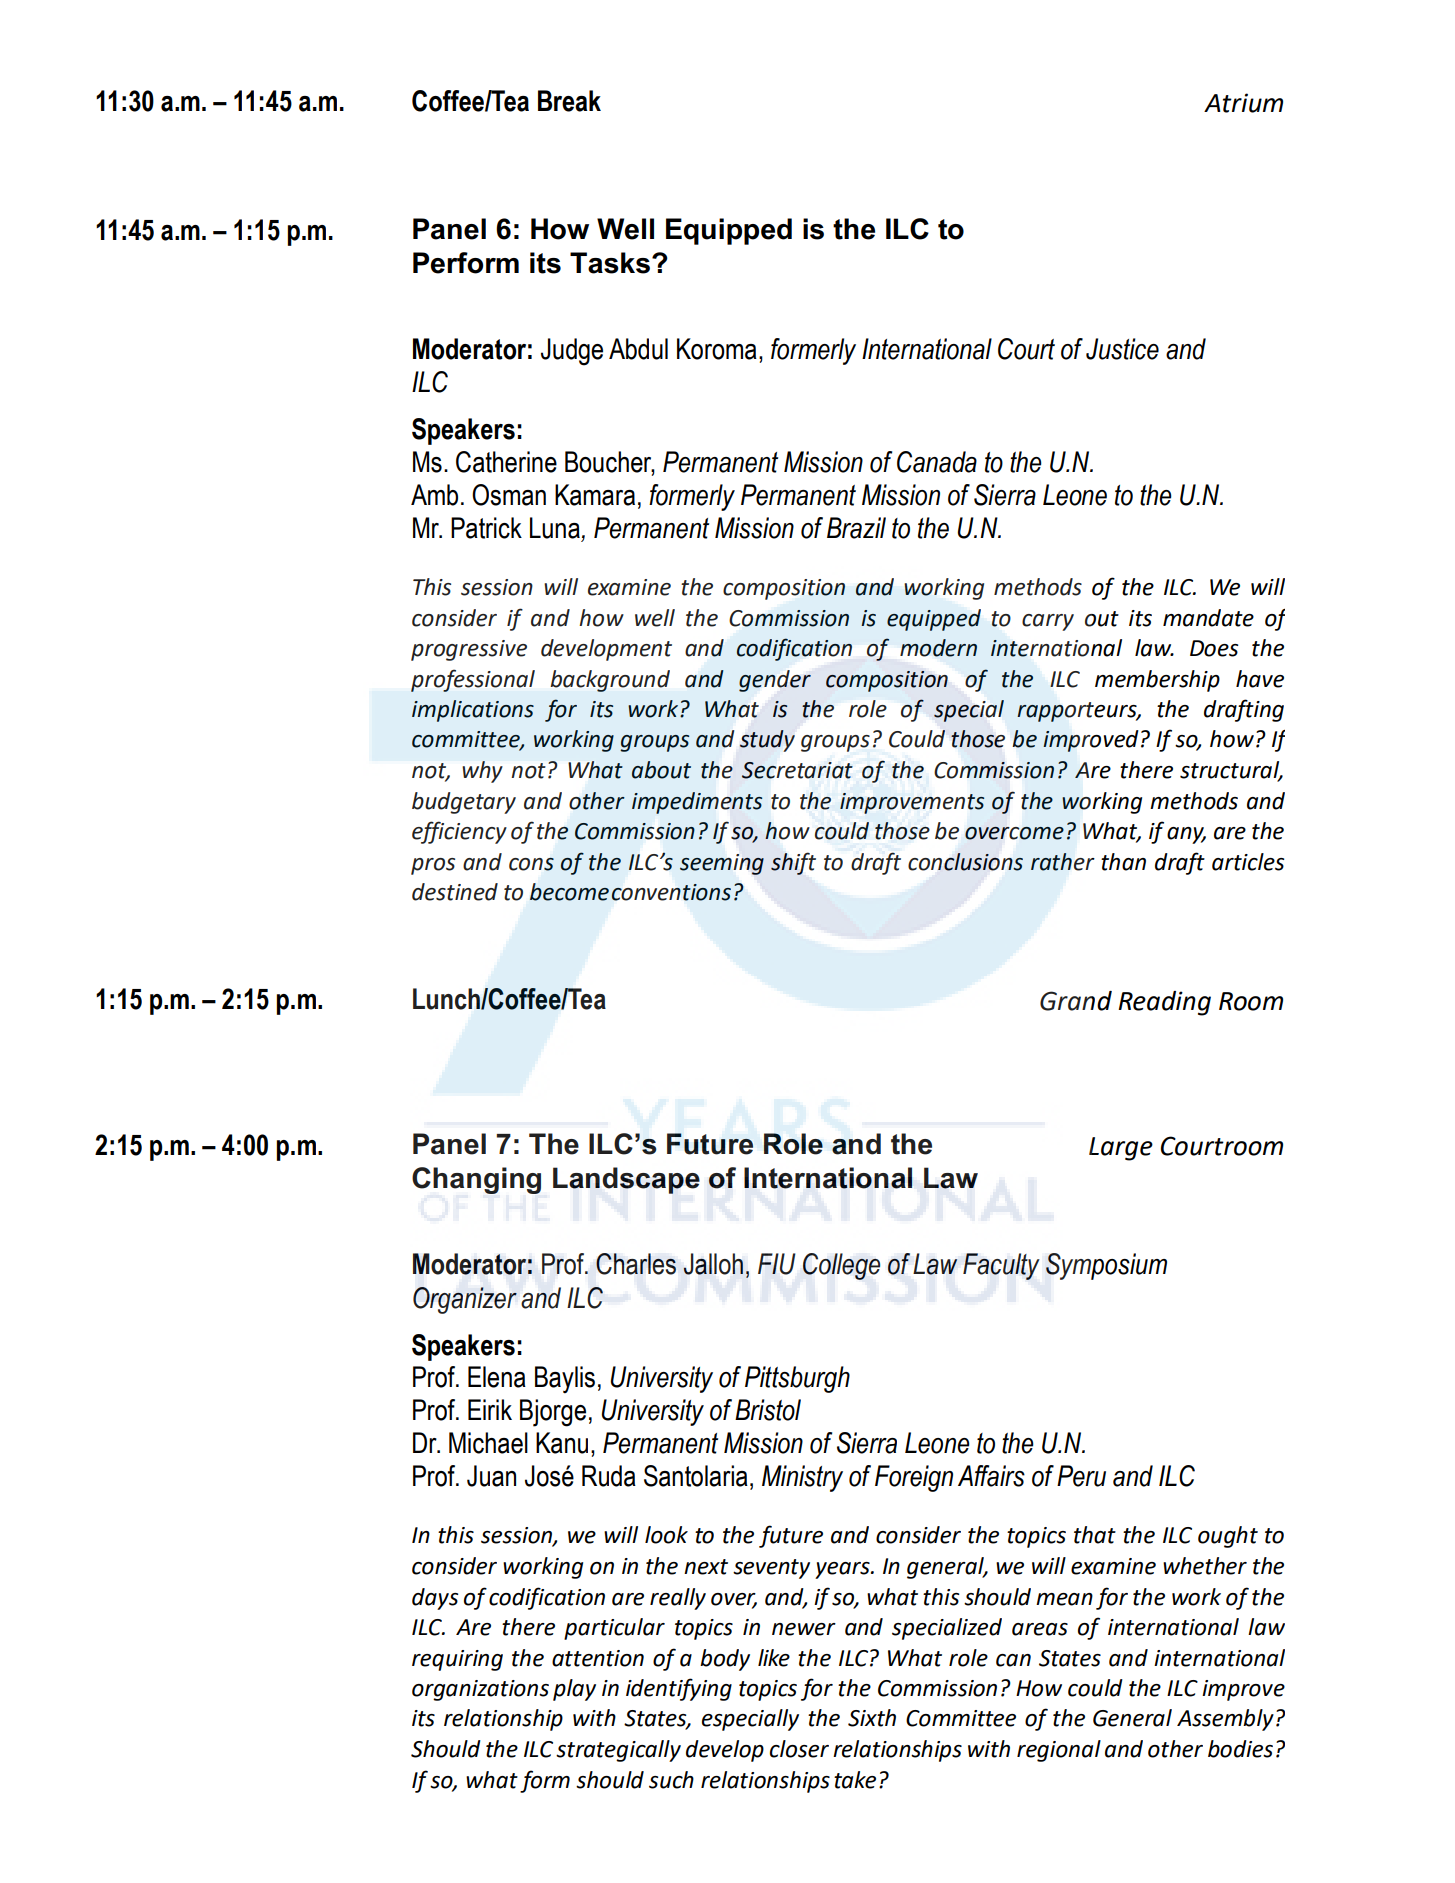 The width and height of the screenshot is (1455, 1883). What do you see at coordinates (1106, 1266) in the screenshot?
I see `Symposium` at bounding box center [1106, 1266].
